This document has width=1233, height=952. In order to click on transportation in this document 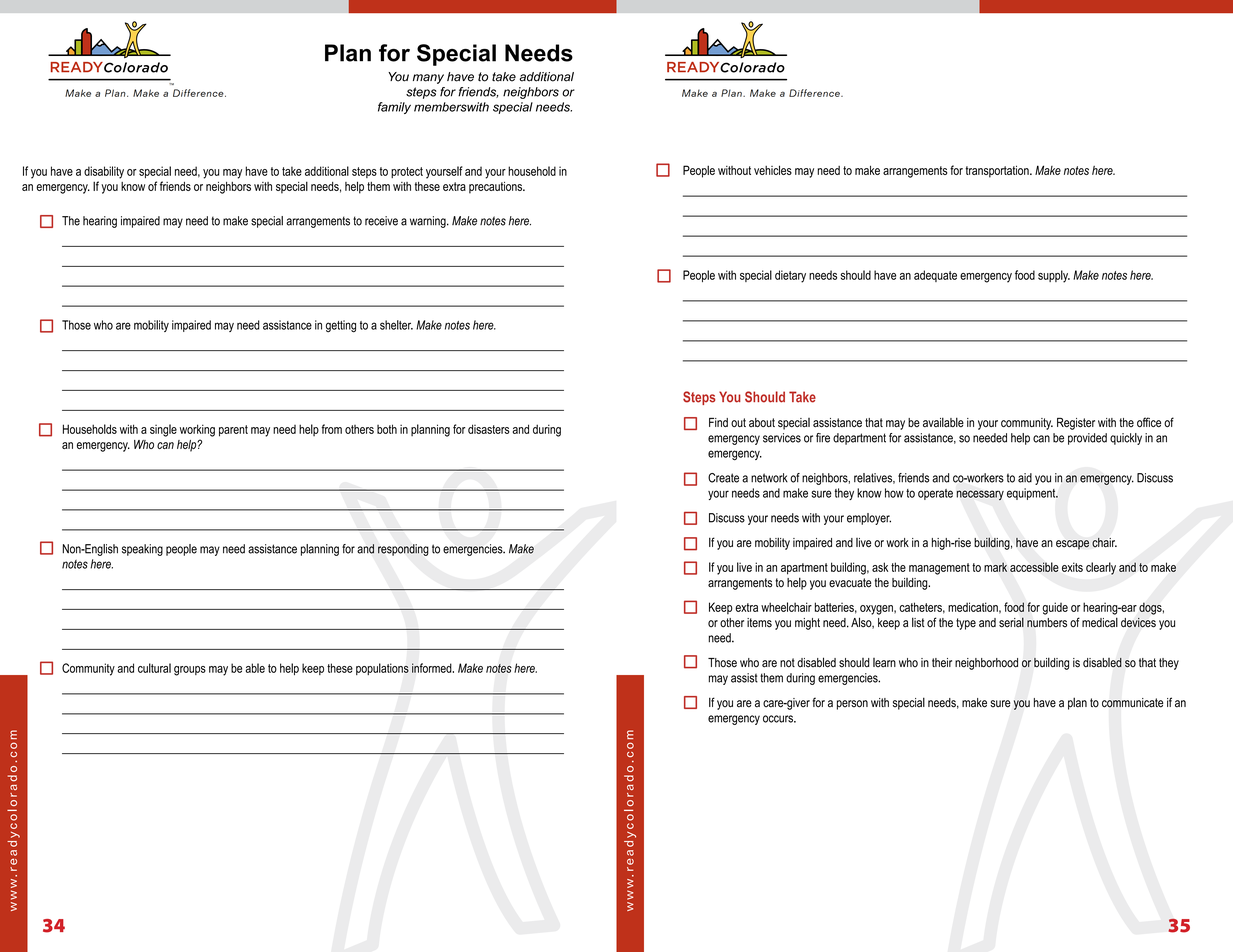, I will do `click(998, 171)`.
